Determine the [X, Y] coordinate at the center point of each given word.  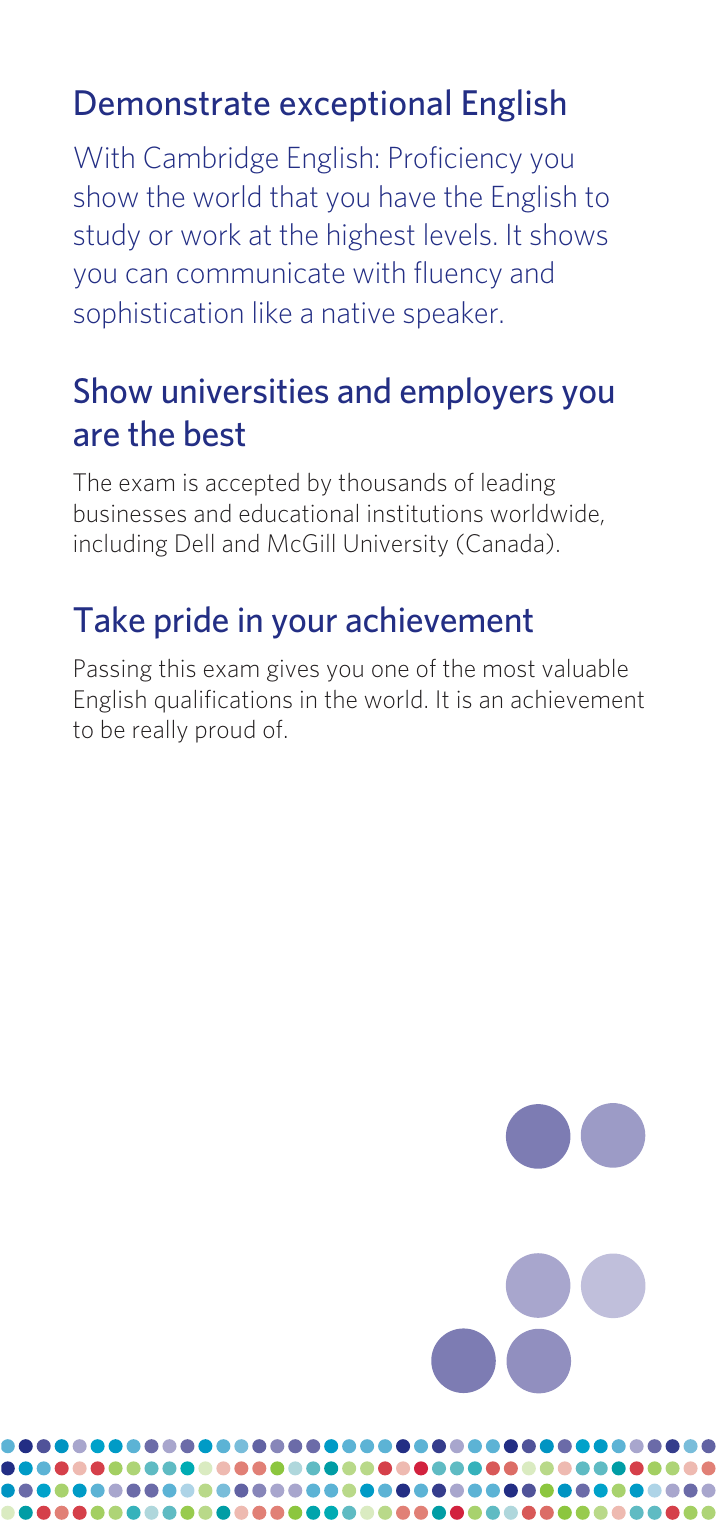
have [407, 196]
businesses [130, 513]
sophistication [158, 315]
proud [225, 731]
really [160, 731]
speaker [451, 315]
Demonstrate [172, 103]
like [272, 312]
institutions [425, 513]
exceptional [365, 105]
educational [298, 513]
